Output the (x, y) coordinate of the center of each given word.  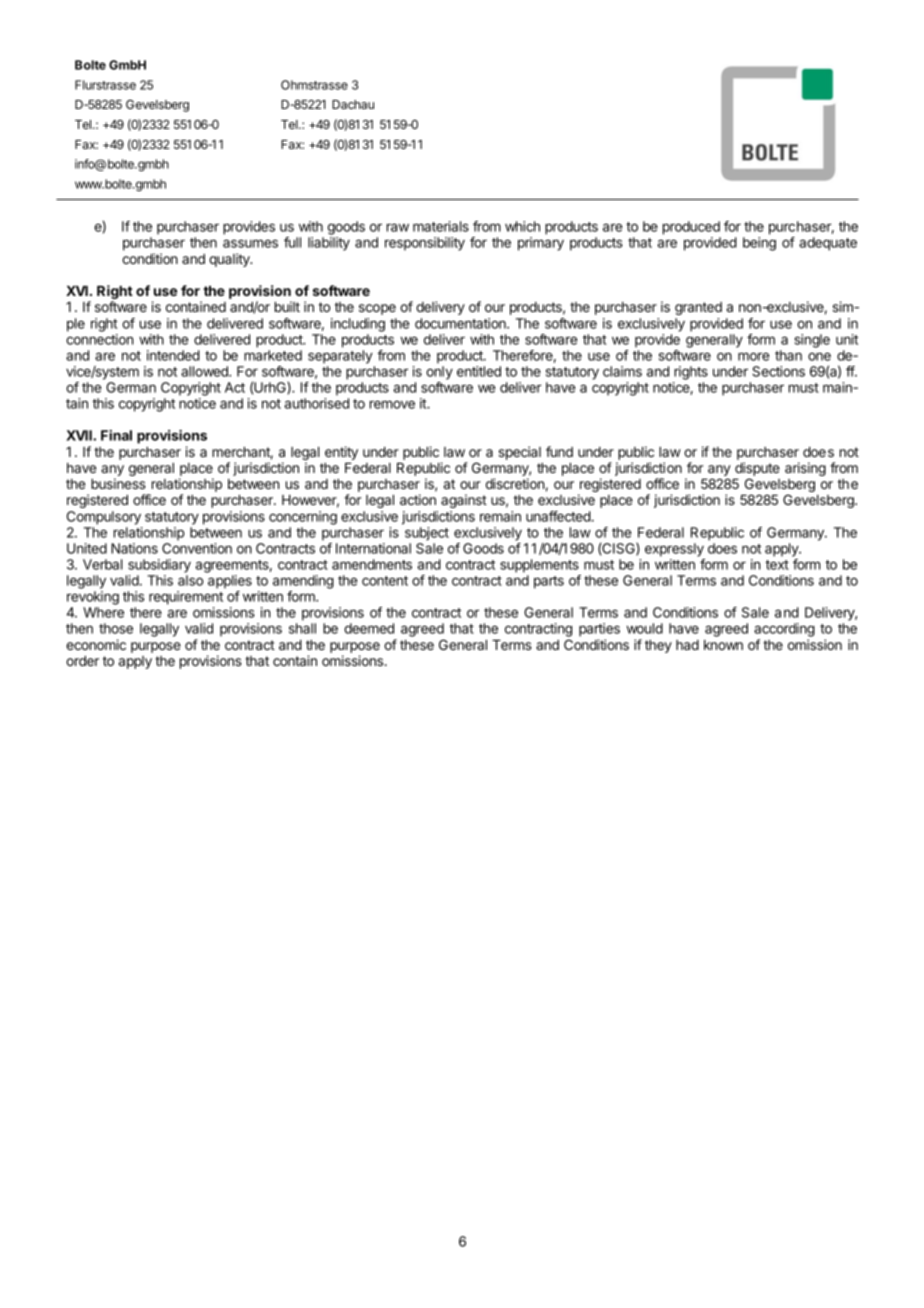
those (116, 628)
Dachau (353, 104)
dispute (757, 470)
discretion (515, 483)
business (118, 483)
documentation (461, 323)
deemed (369, 628)
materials (441, 226)
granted (698, 308)
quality (230, 260)
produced (691, 228)
